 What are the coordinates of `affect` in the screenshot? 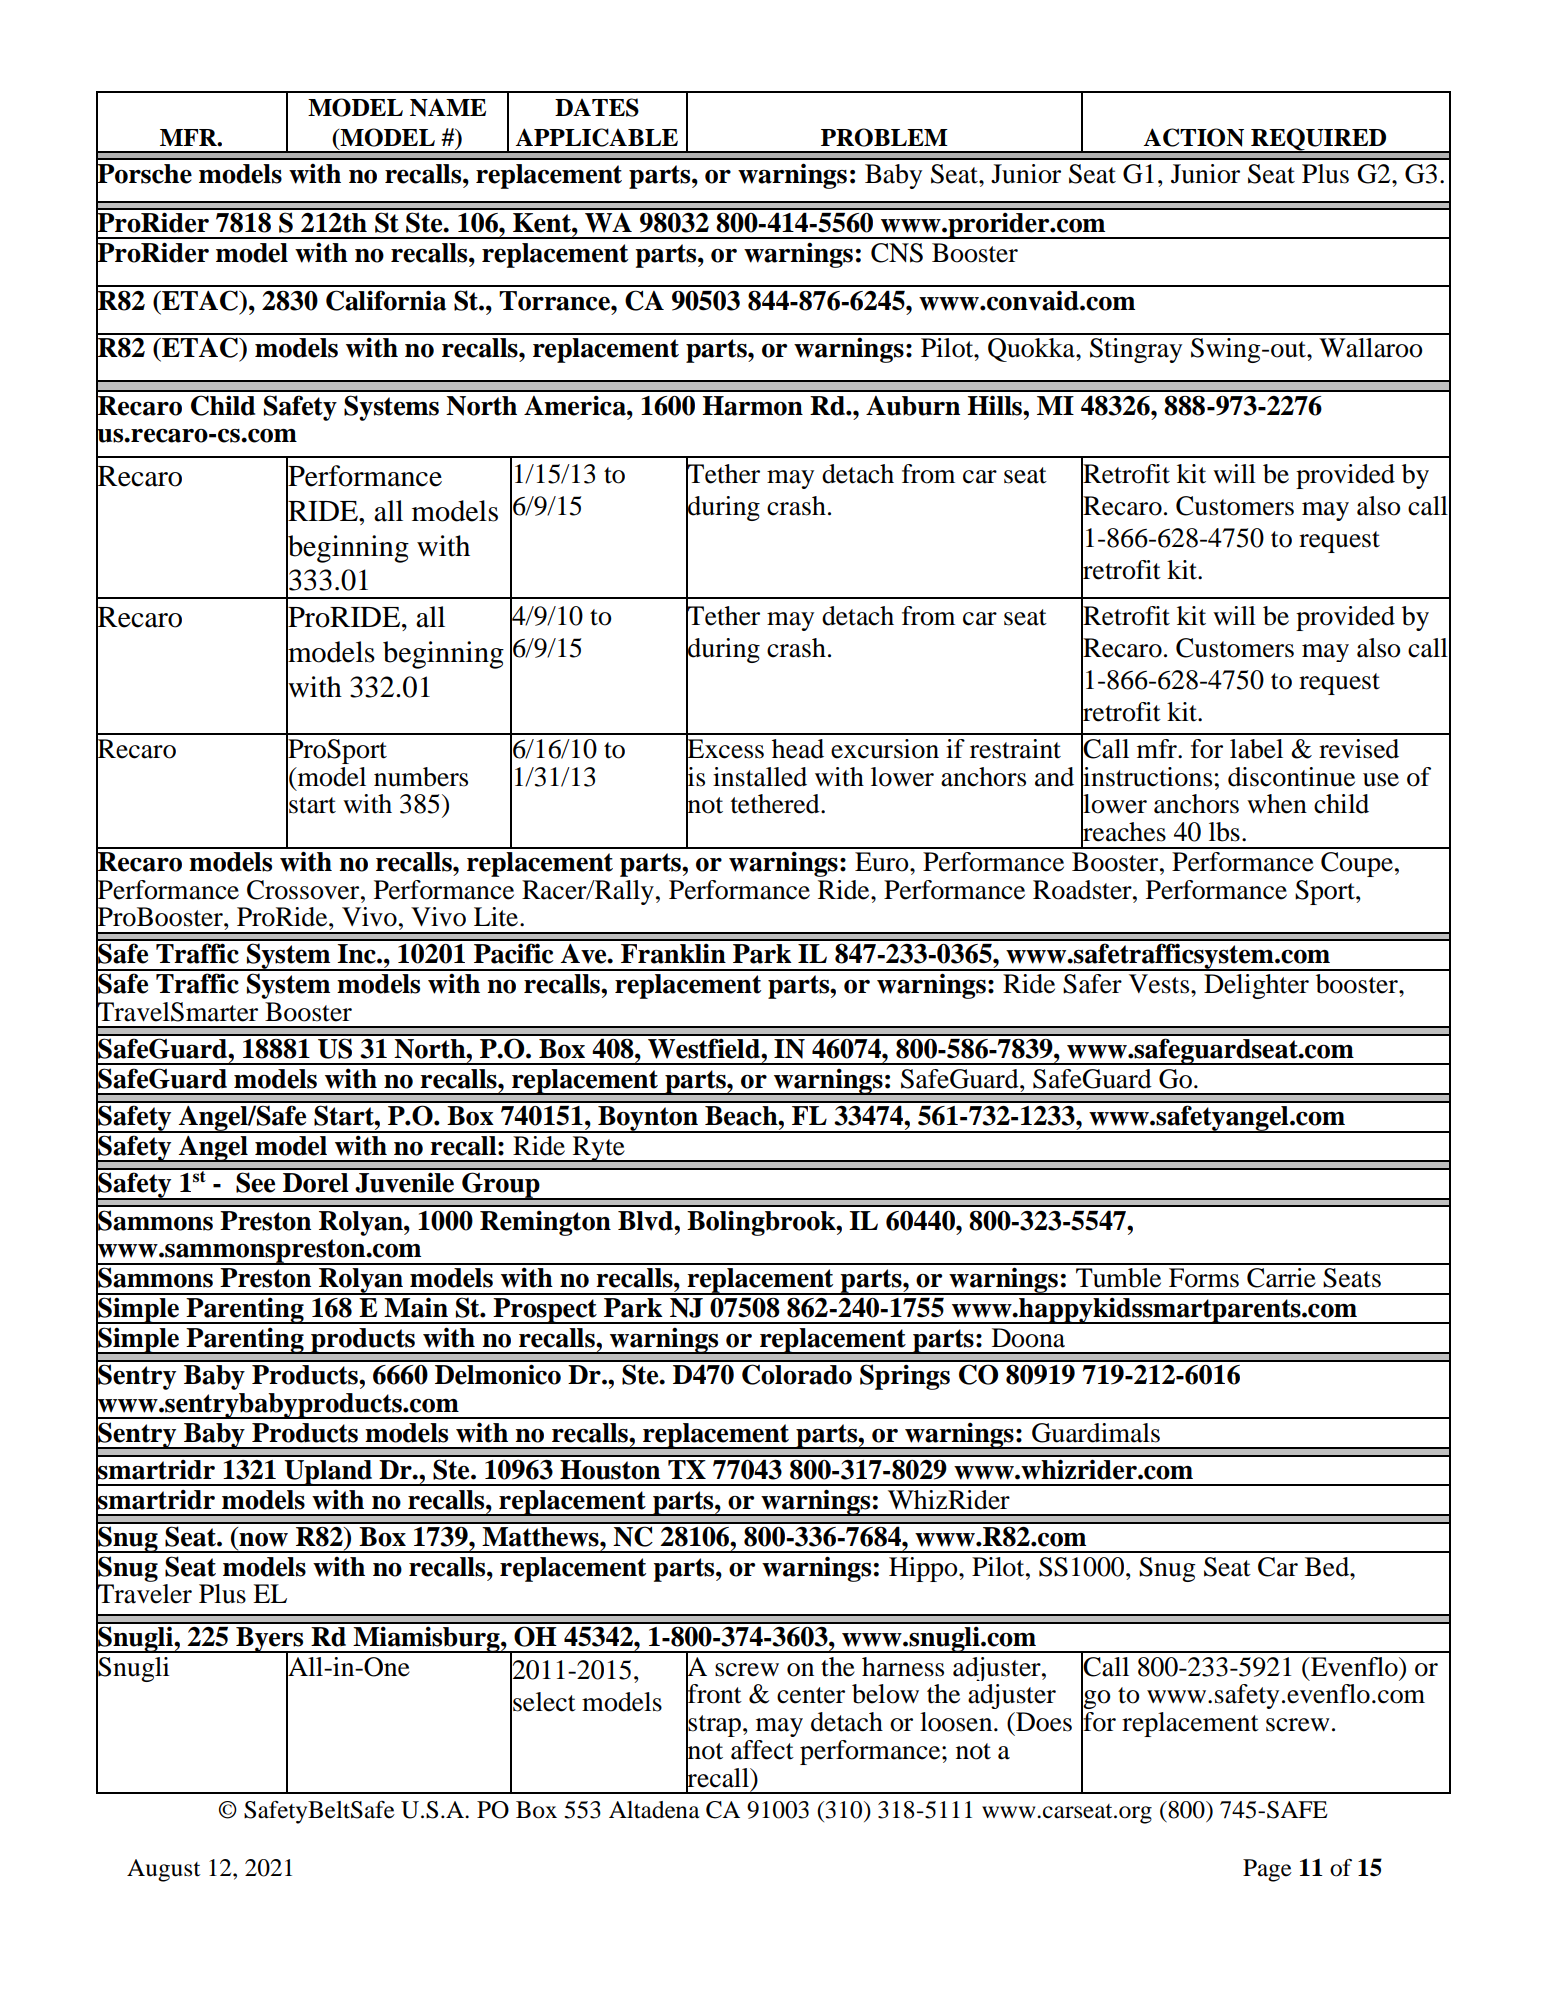 It's located at (762, 1750).
